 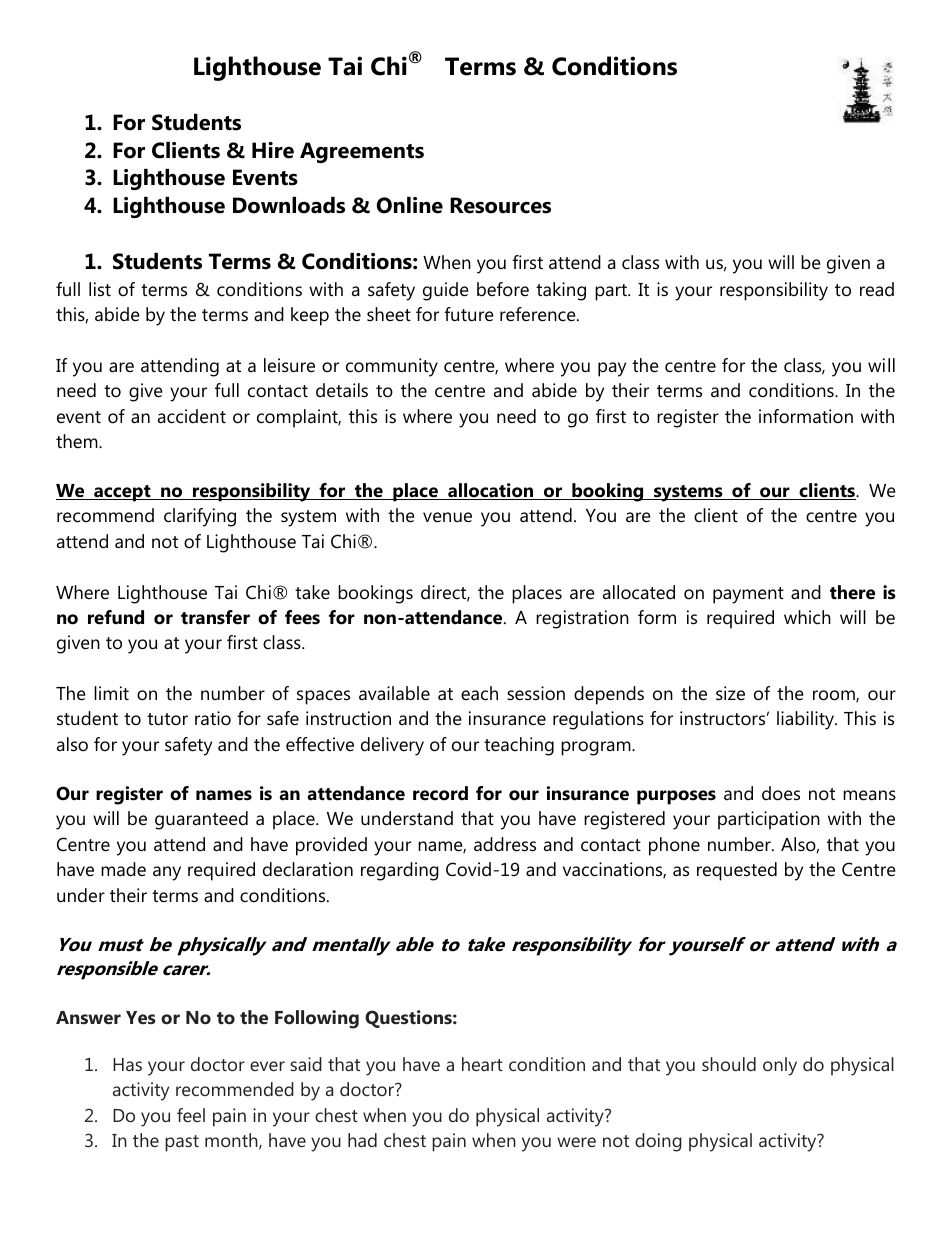 What do you see at coordinates (392, 367) in the screenshot?
I see `community` at bounding box center [392, 367].
